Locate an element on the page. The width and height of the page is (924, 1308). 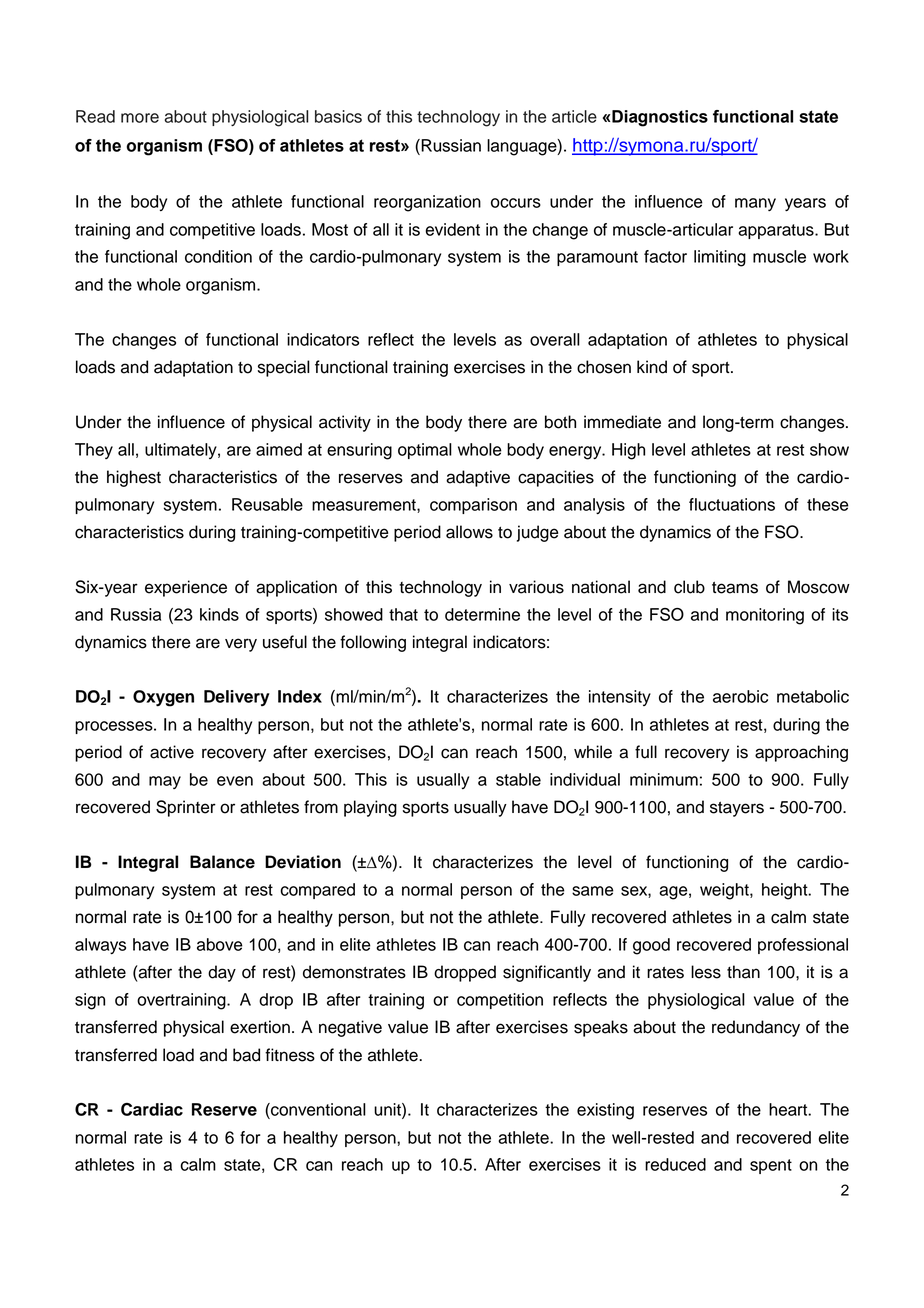
weight is located at coordinates (725, 891).
